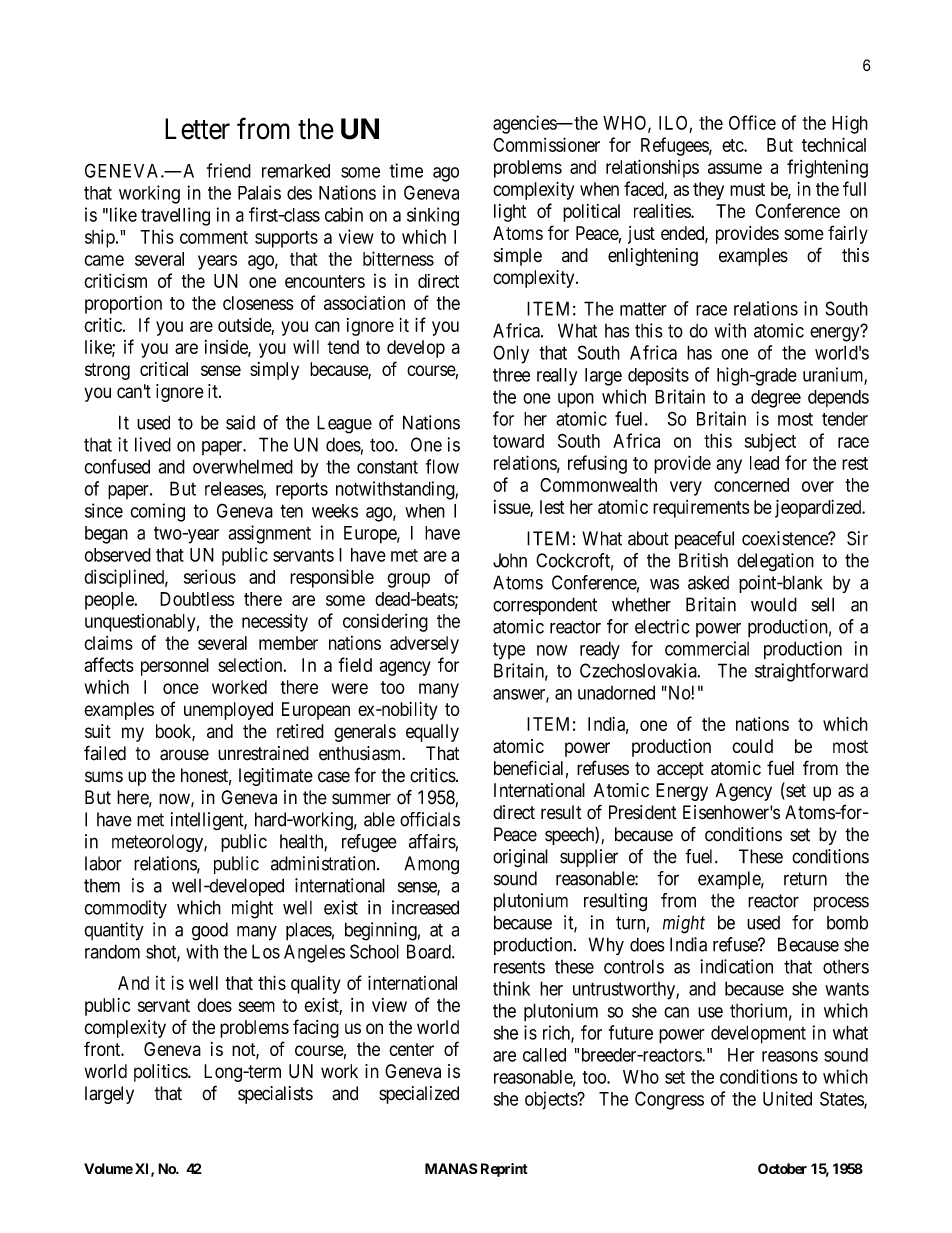 The width and height of the screenshot is (952, 1233). Describe the element at coordinates (546, 144) in the screenshot. I see `Commissioner` at that location.
